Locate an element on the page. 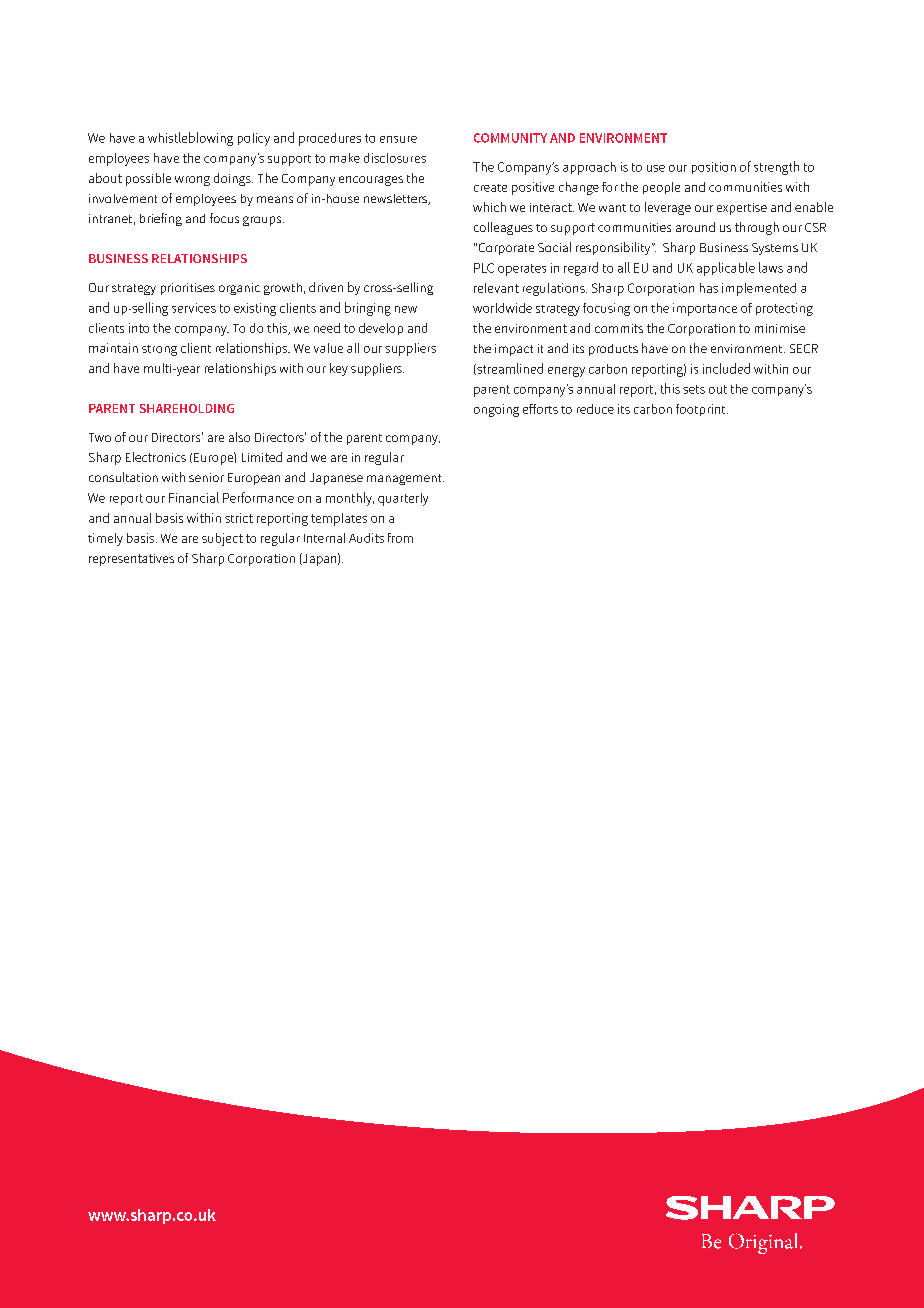  subject is located at coordinates (222, 539).
